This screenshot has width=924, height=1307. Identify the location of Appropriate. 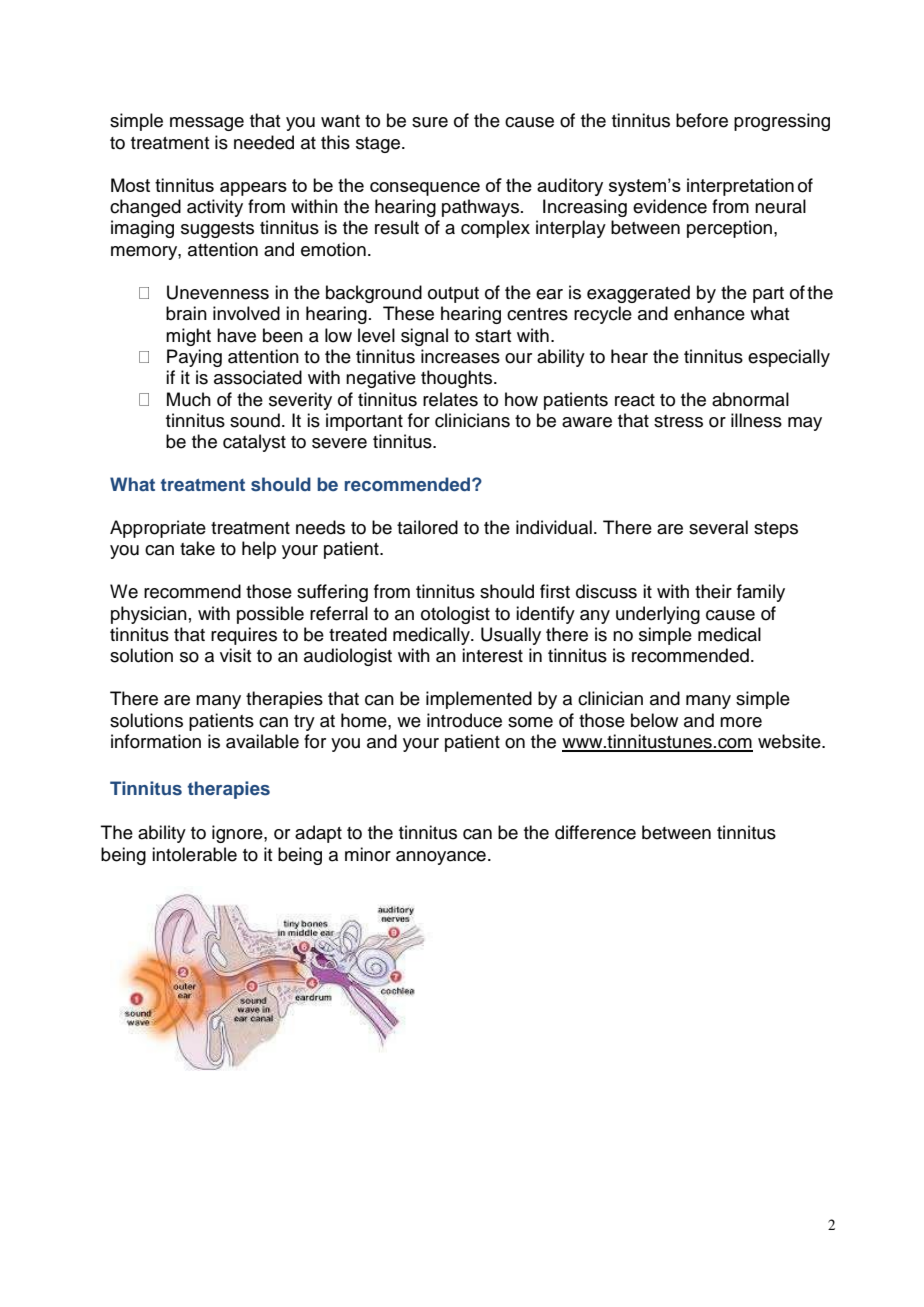
(158, 529).
